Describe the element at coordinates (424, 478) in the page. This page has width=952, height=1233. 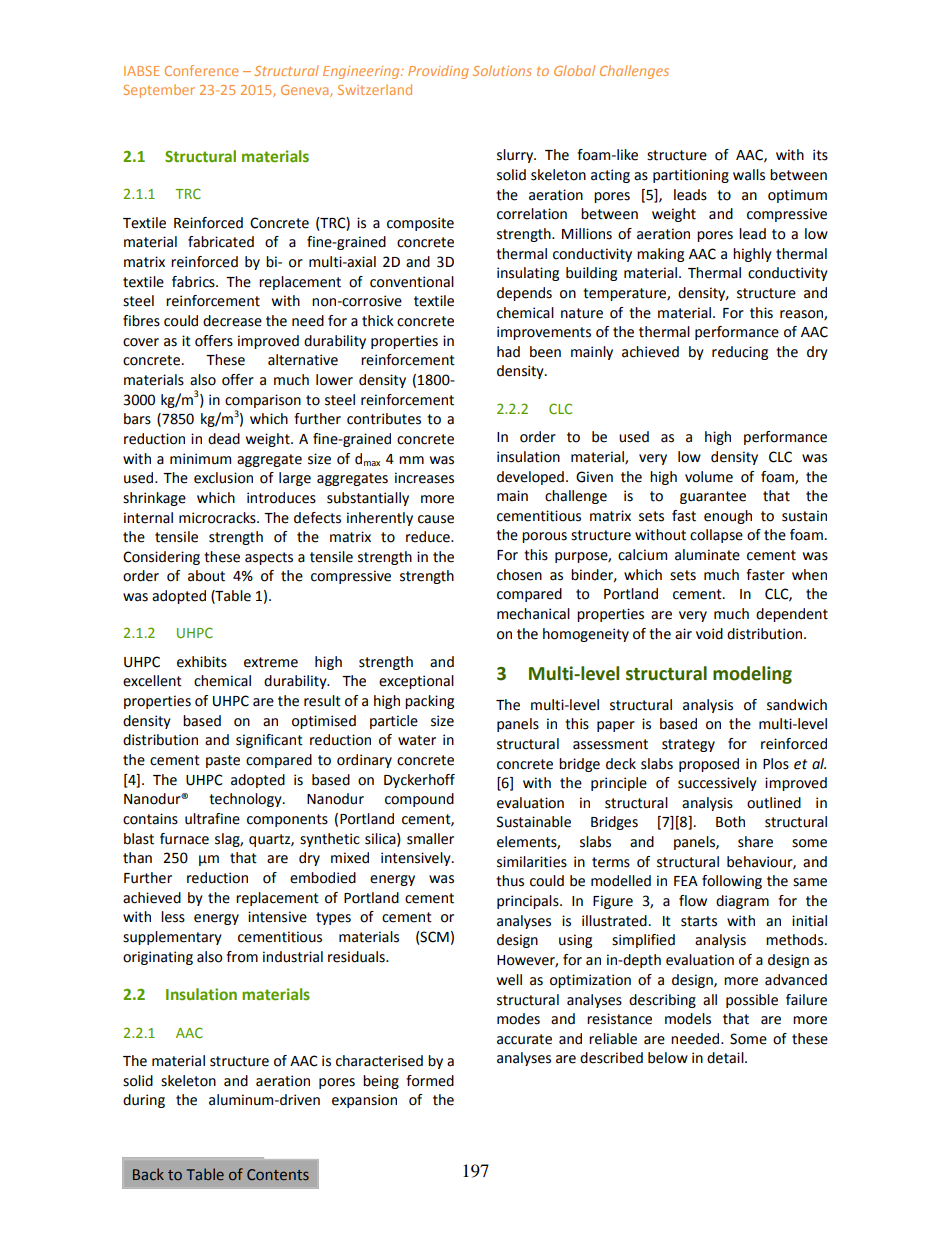
I see `increases` at that location.
